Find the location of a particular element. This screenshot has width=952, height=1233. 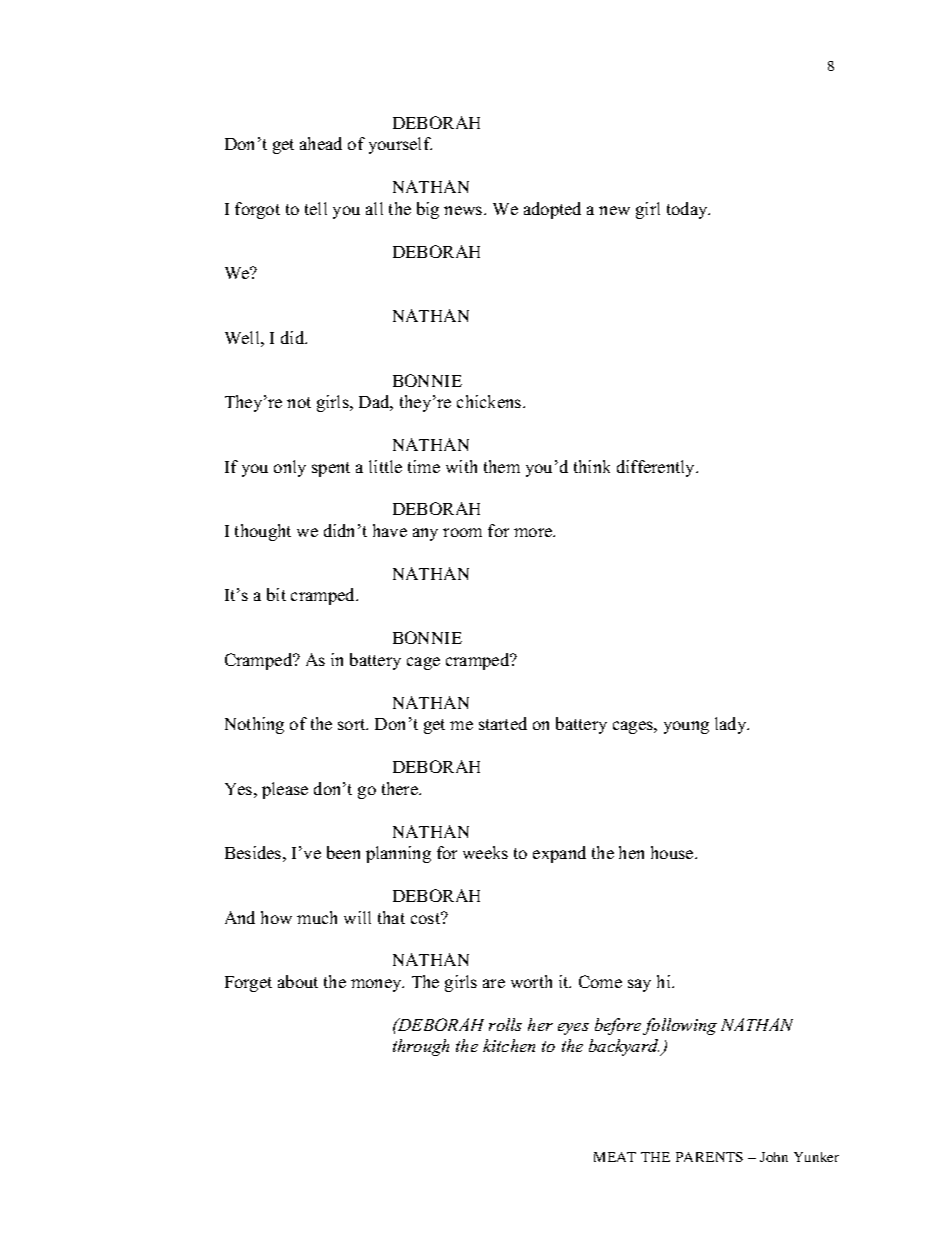

PARENTS is located at coordinates (709, 1157).
